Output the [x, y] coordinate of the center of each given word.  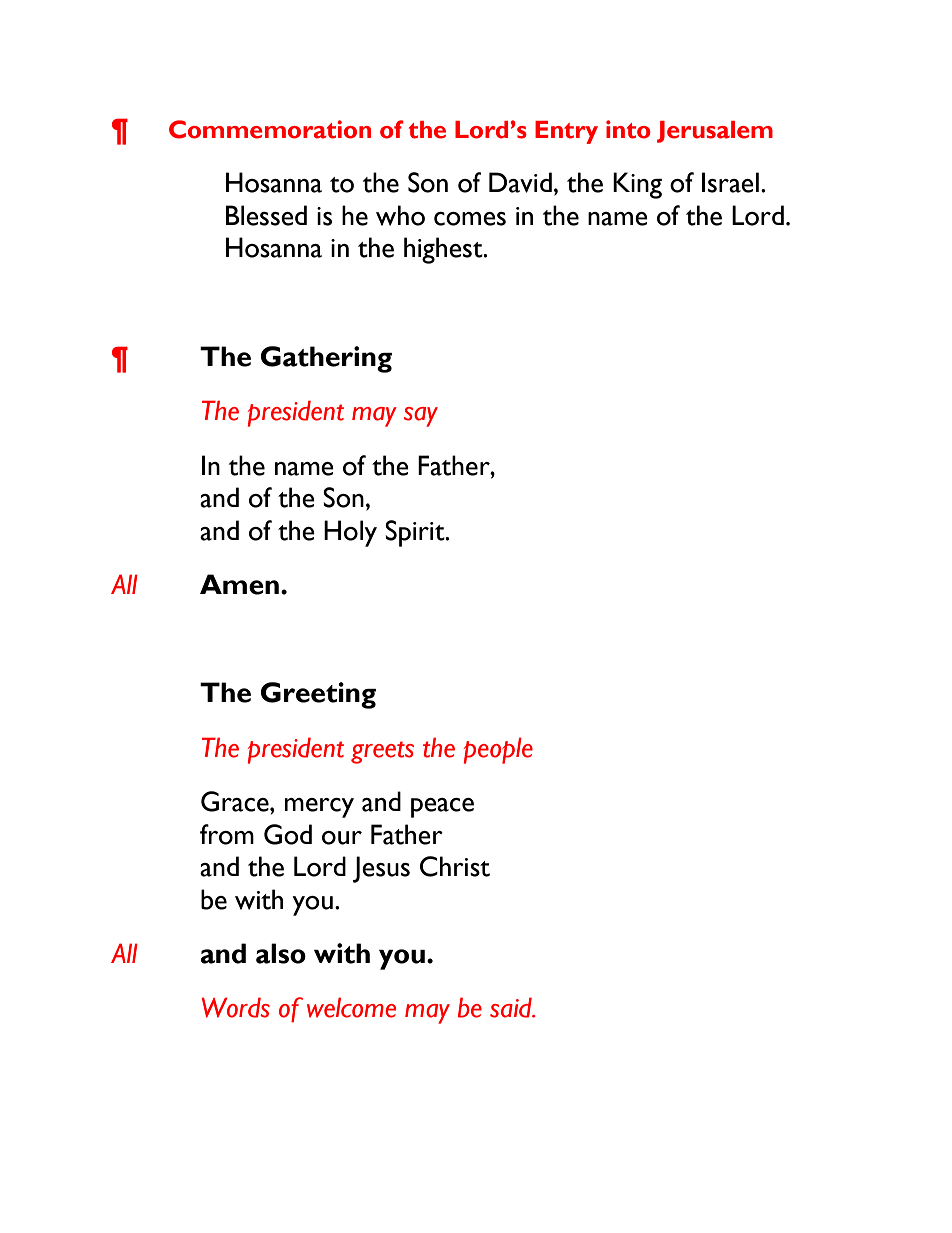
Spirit [416, 533]
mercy [319, 808]
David [520, 182]
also [281, 953]
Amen [239, 584]
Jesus [381, 869]
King [637, 185]
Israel [730, 182]
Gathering [326, 359]
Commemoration [270, 129]
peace [442, 808]
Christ [455, 866]
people [498, 750]
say [421, 417]
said [512, 1007]
